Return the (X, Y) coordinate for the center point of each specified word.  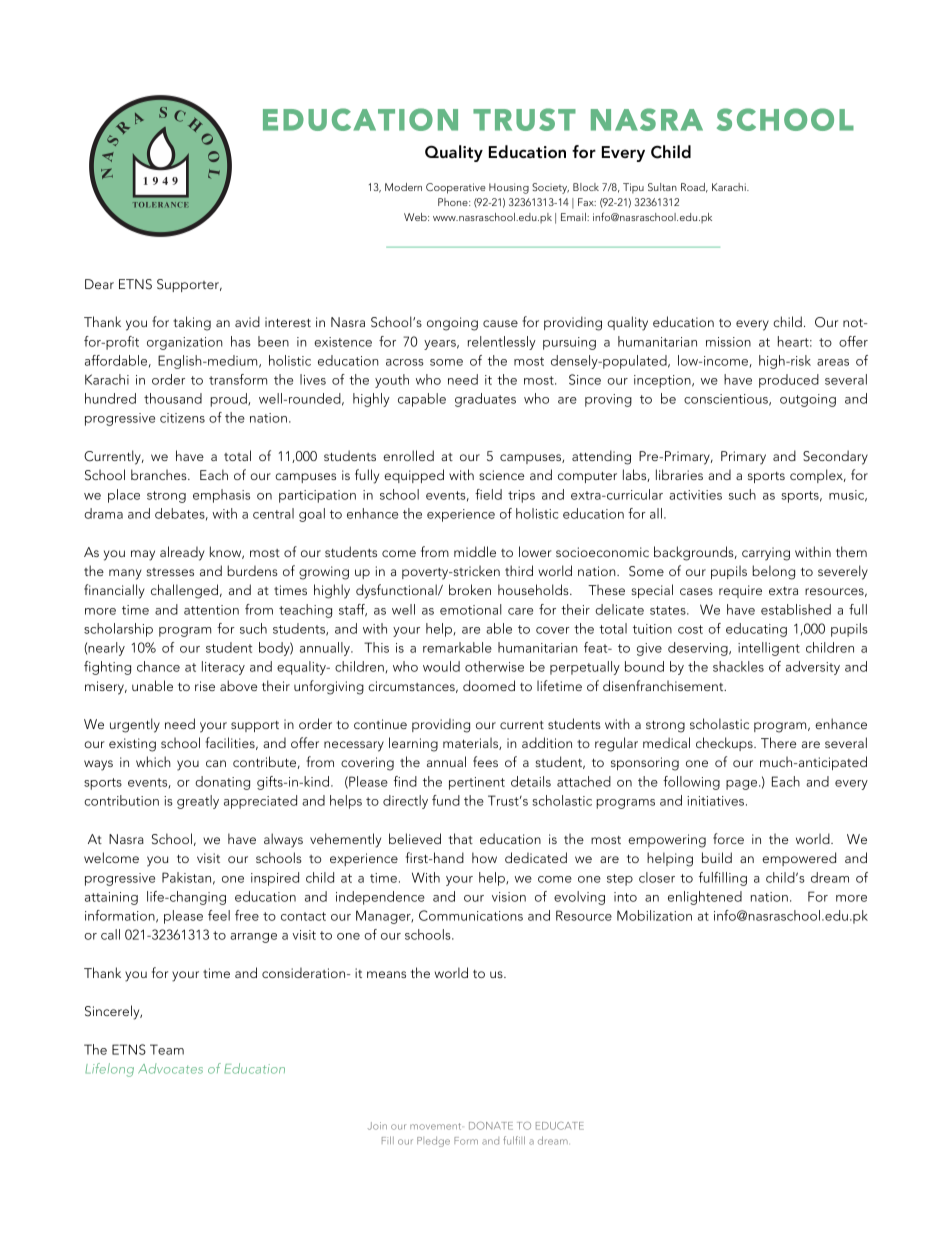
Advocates (170, 1069)
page (743, 785)
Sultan (662, 187)
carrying (766, 554)
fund (446, 800)
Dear (99, 284)
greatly (198, 802)
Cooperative (456, 188)
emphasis (221, 496)
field (488, 494)
